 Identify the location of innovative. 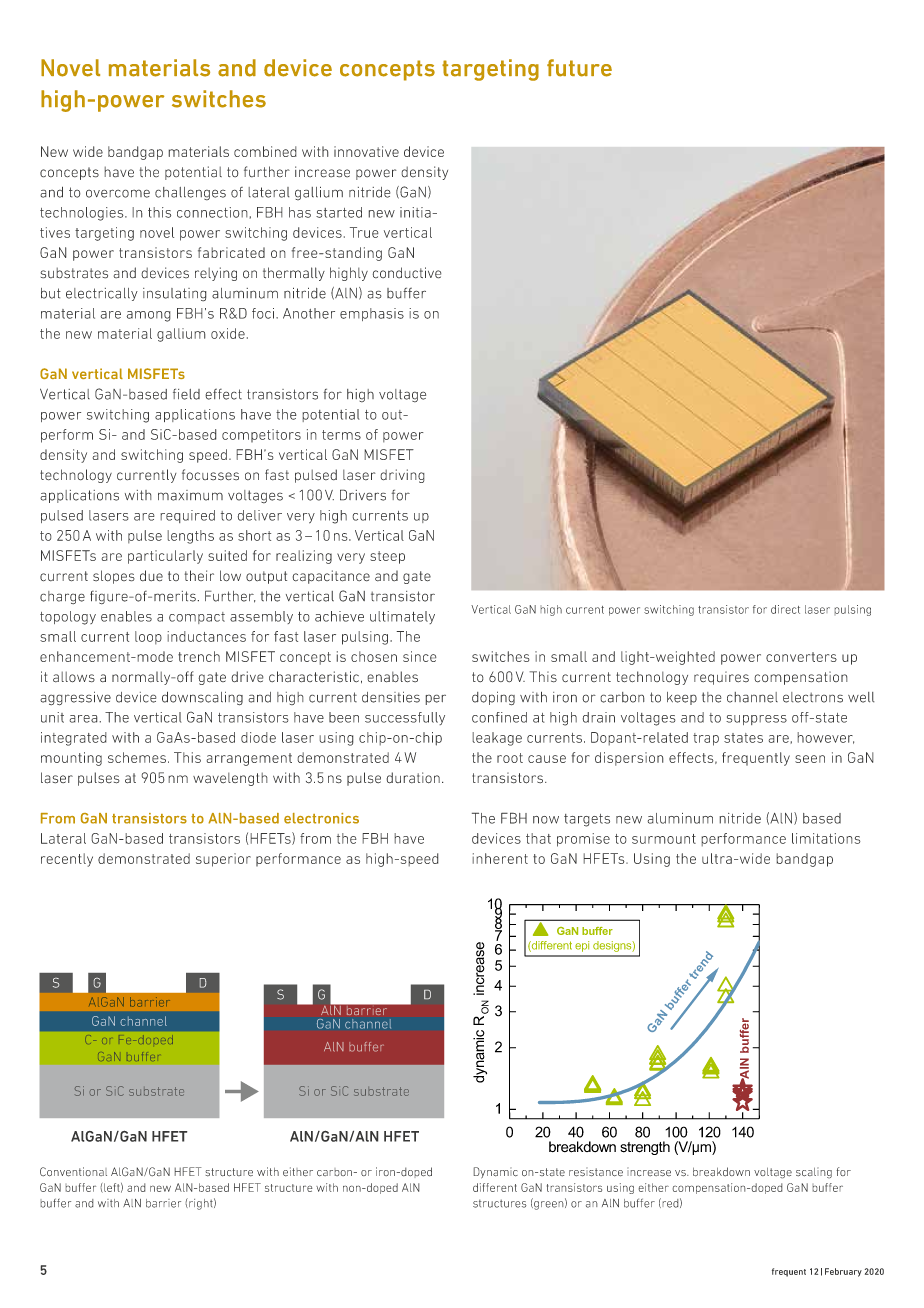
(366, 151).
